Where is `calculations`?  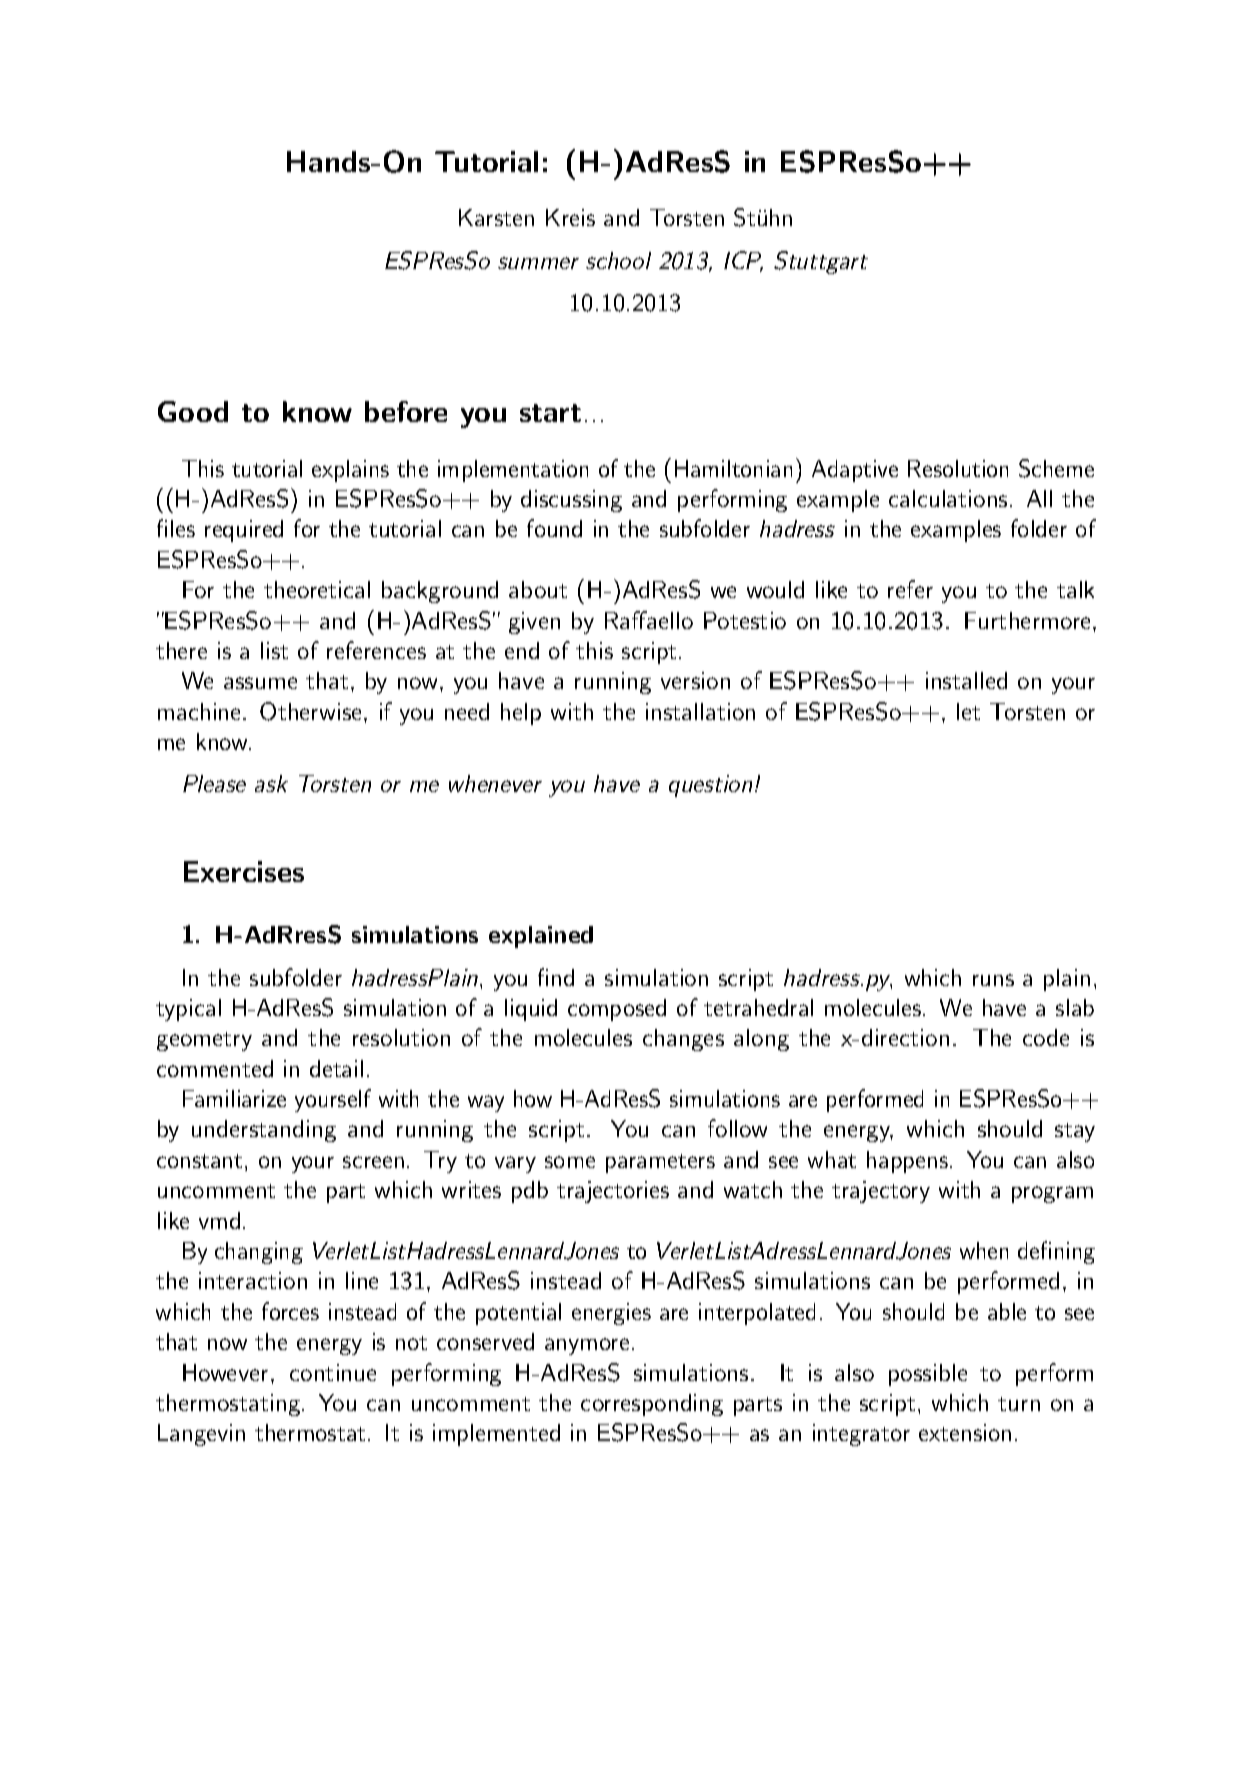 calculations is located at coordinates (948, 498).
